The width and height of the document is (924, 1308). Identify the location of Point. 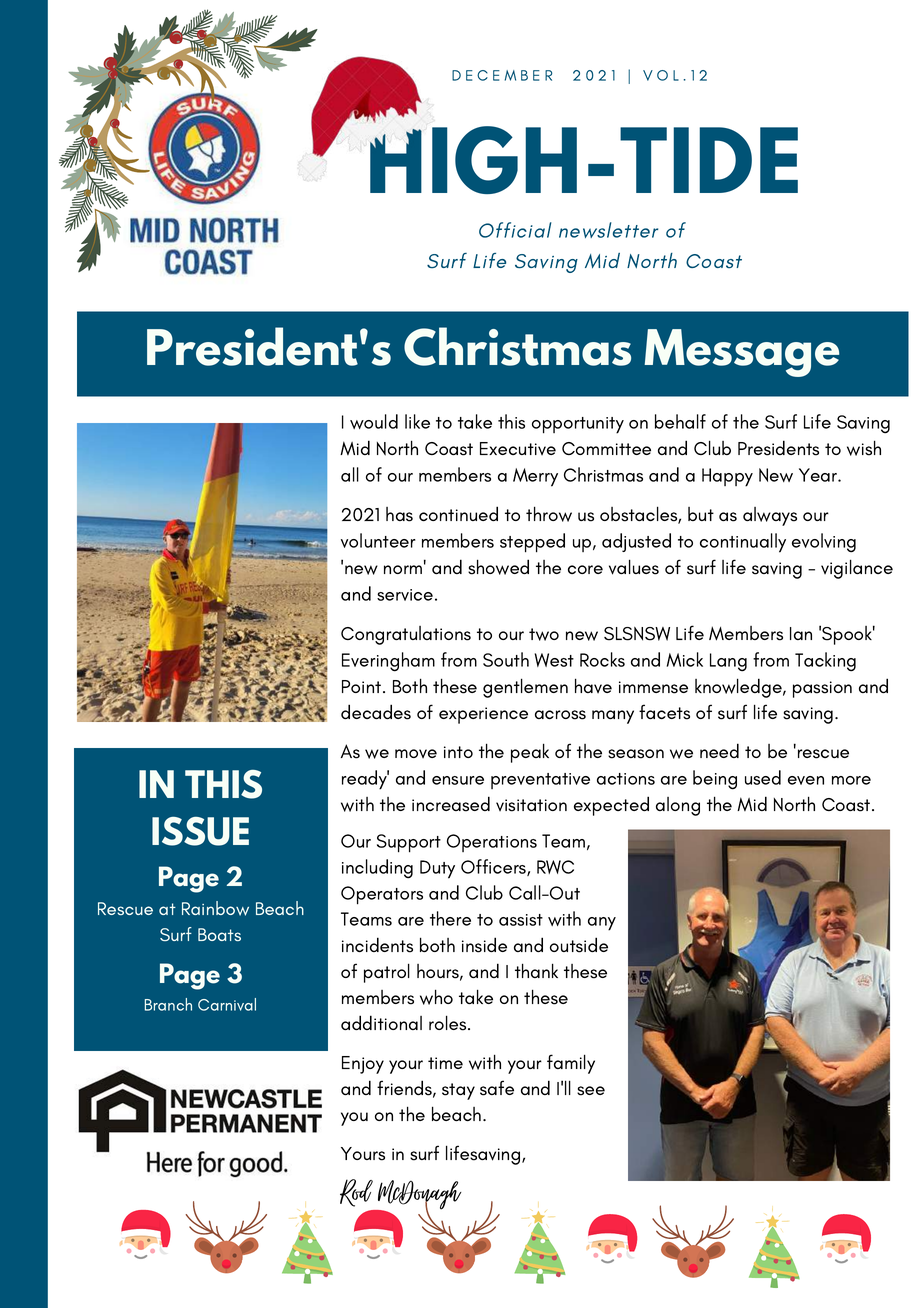
(363, 686).
